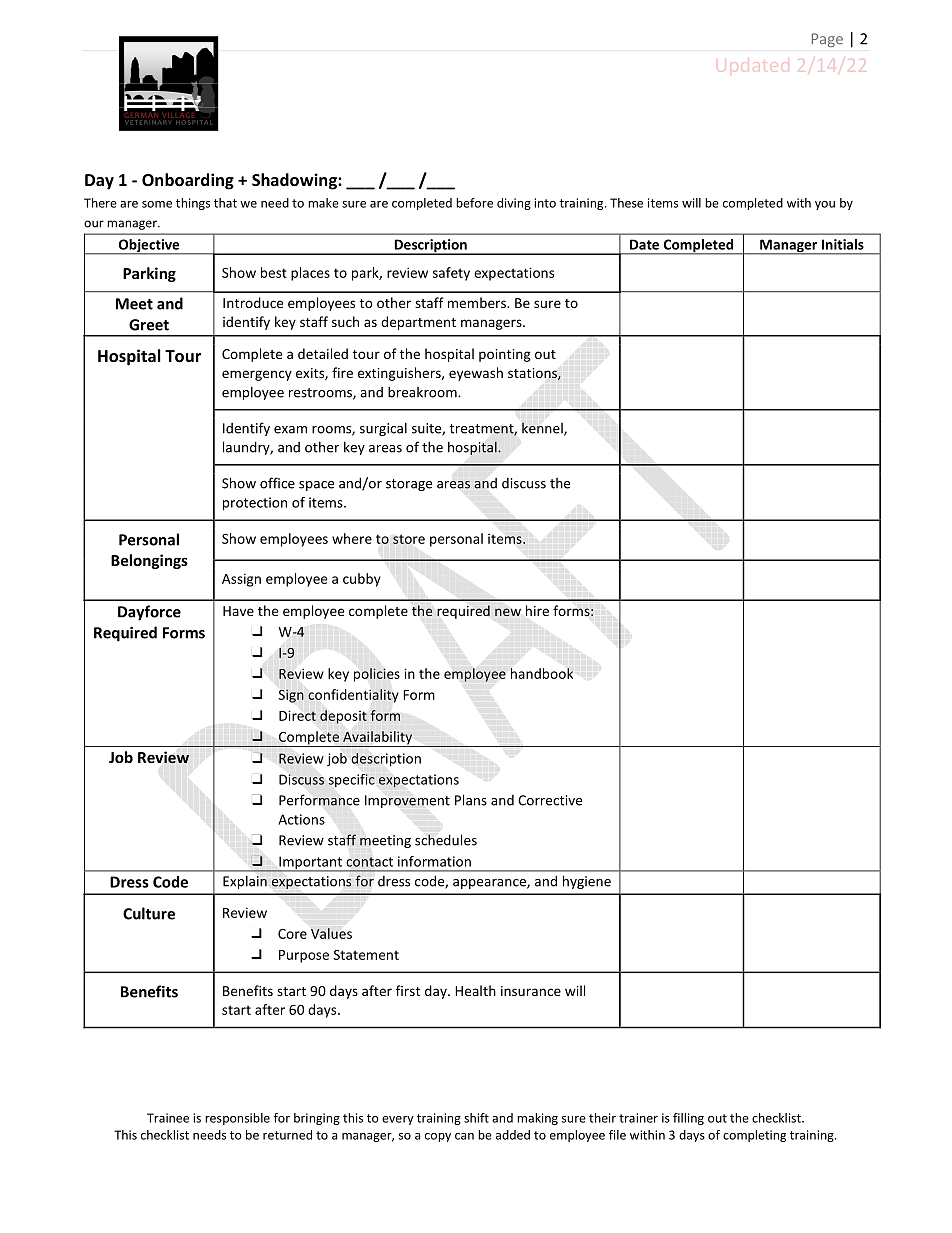 This document has width=952, height=1233. I want to click on Onboarding, so click(188, 181).
